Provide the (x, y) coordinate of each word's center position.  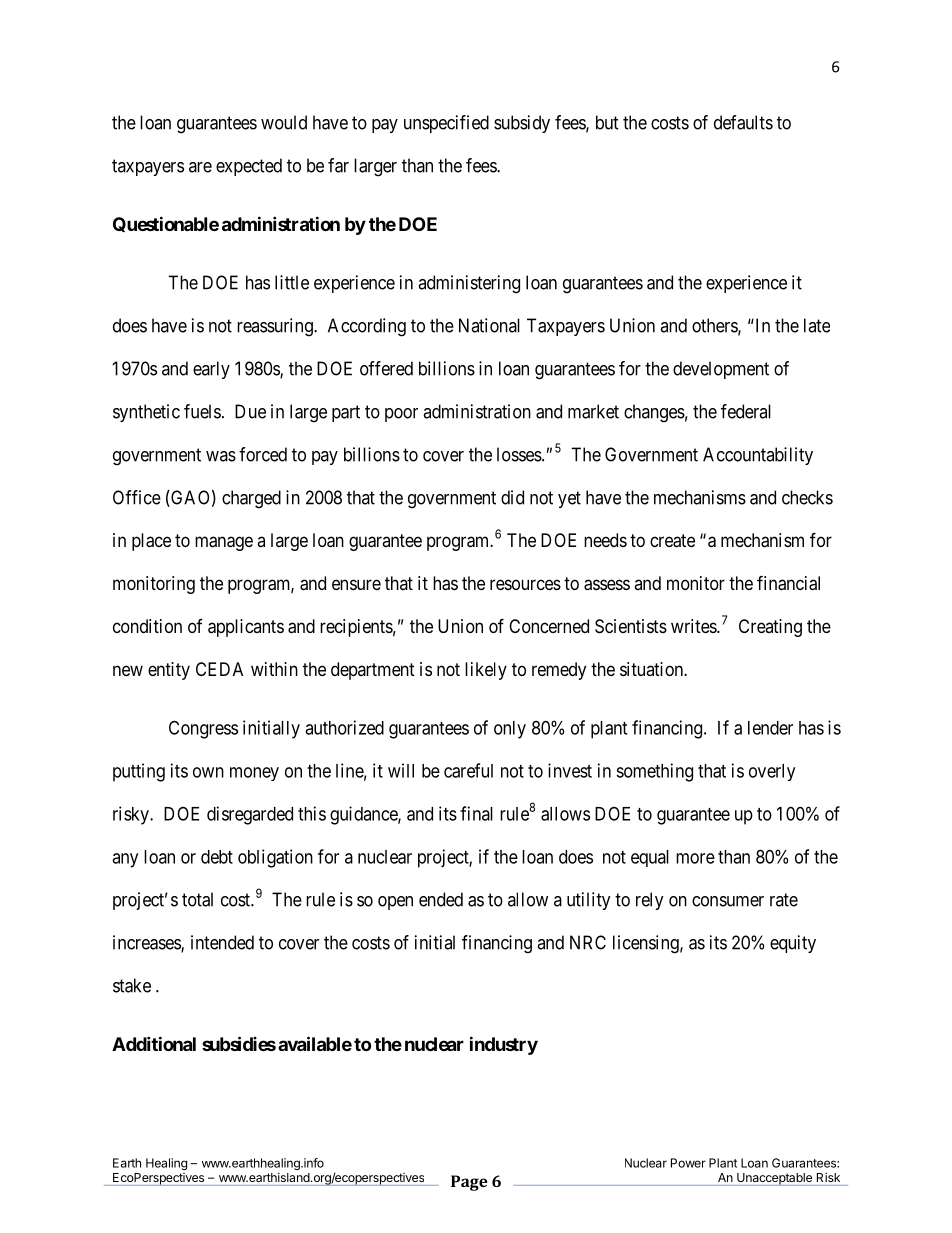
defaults (743, 122)
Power (688, 1163)
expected (249, 167)
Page (469, 1183)
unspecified (446, 124)
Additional (154, 1043)
